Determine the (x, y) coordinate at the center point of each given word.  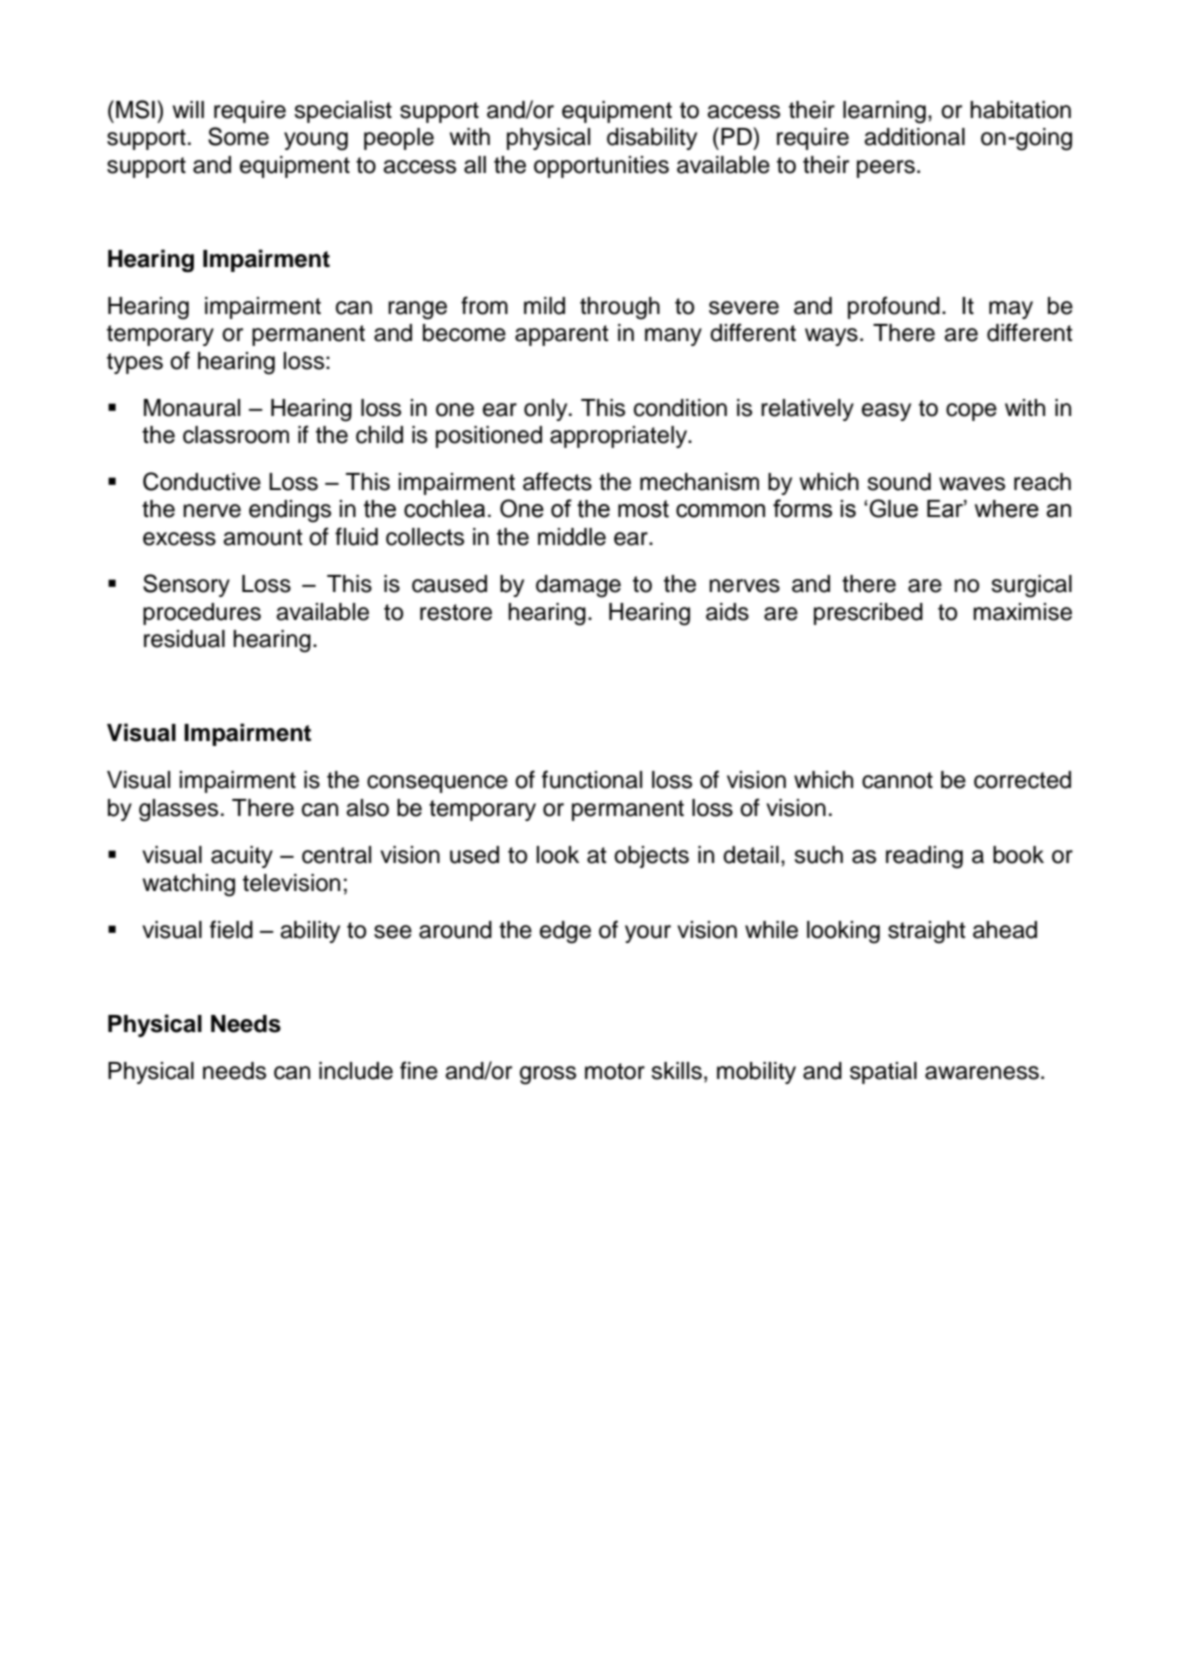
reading (924, 857)
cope (971, 412)
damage (578, 586)
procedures (202, 614)
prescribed (868, 614)
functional (592, 779)
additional (914, 137)
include (356, 1071)
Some (238, 136)
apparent (562, 335)
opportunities (601, 167)
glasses (178, 810)
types (135, 363)
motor (615, 1071)
